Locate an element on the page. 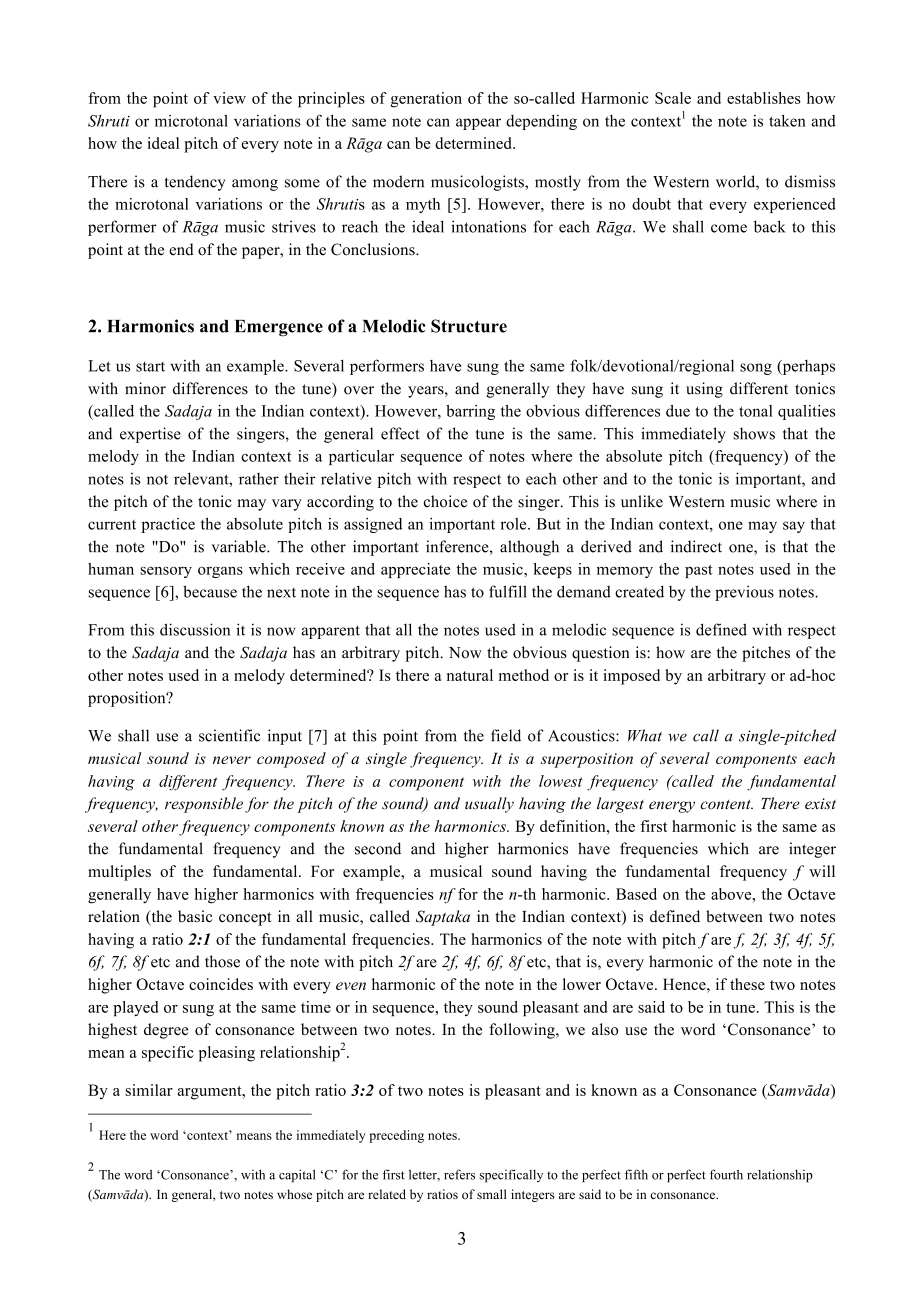 This page has height=1308, width=924. minor is located at coordinates (145, 388).
